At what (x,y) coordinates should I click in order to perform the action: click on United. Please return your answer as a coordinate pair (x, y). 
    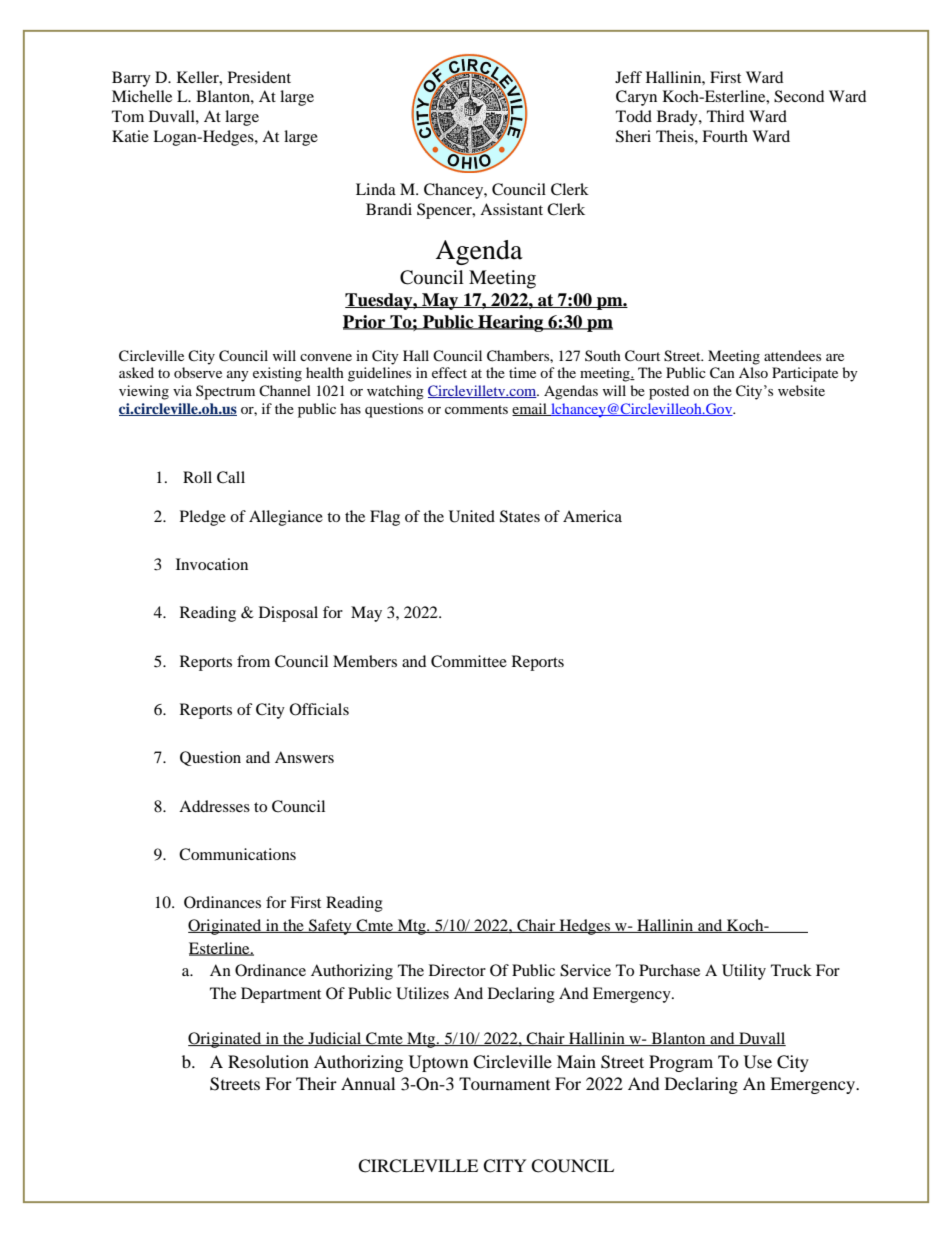
    Looking at the image, I should click on (472, 516).
